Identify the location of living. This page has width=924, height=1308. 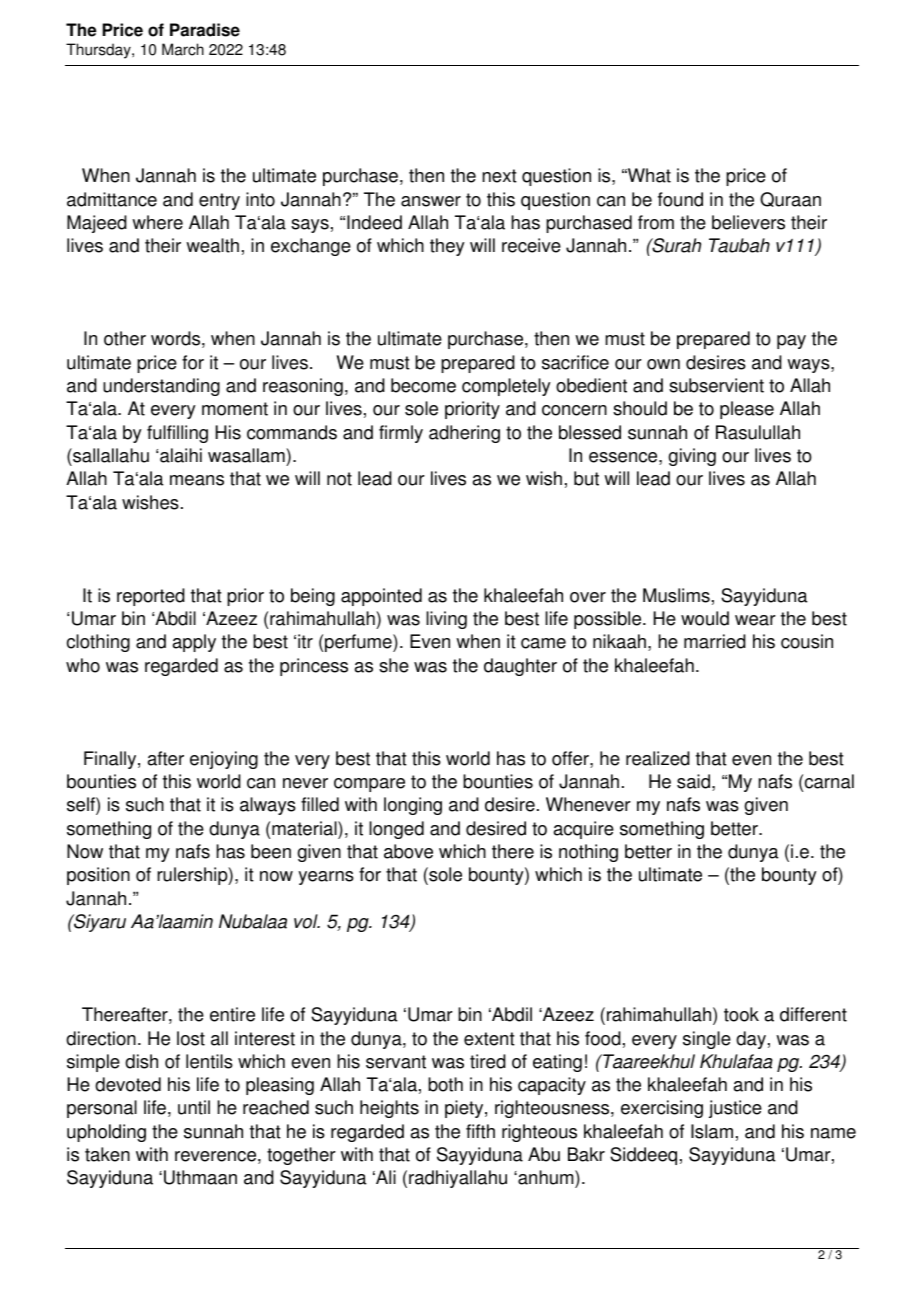
(446, 620).
